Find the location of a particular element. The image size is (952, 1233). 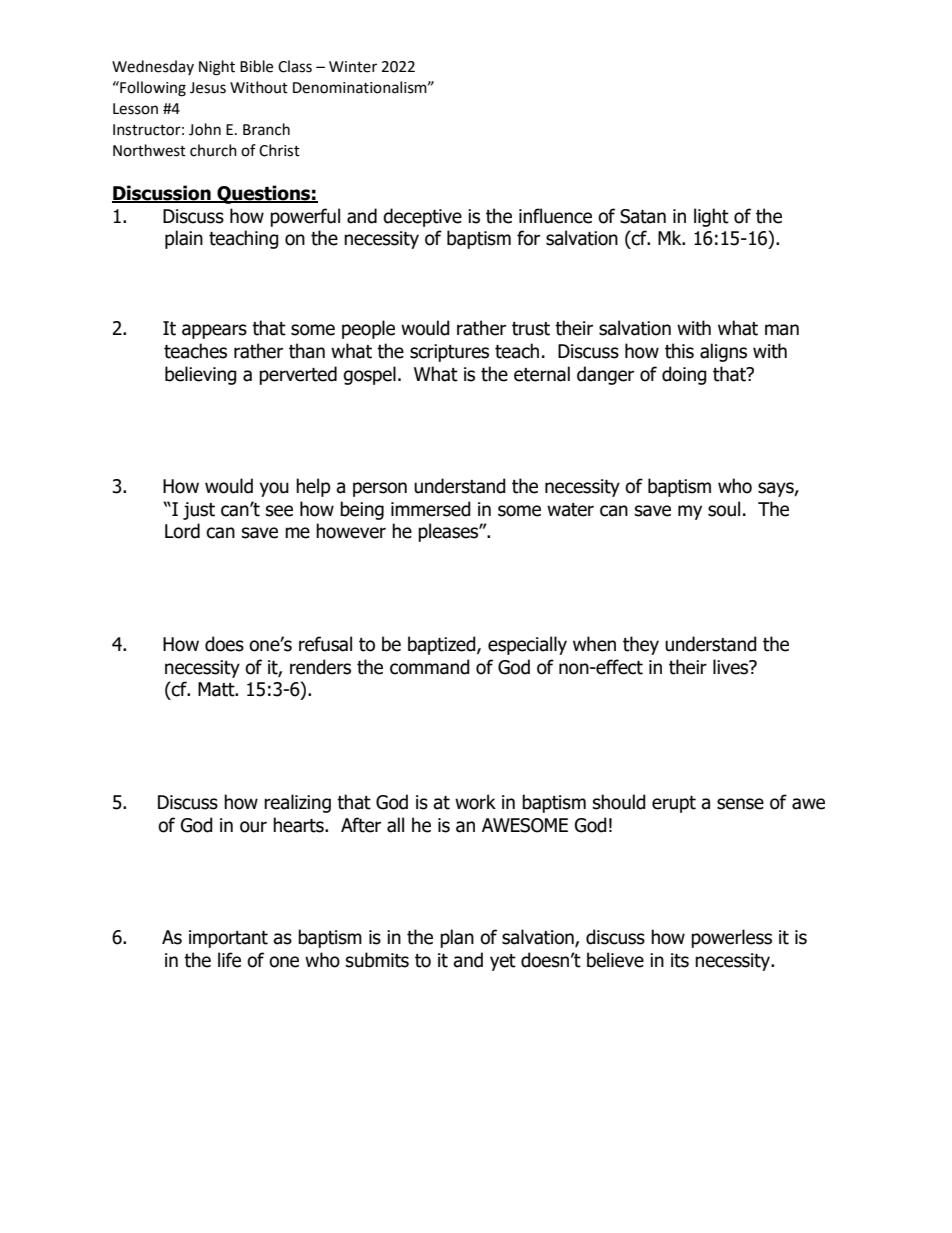

important is located at coordinates (228, 939).
